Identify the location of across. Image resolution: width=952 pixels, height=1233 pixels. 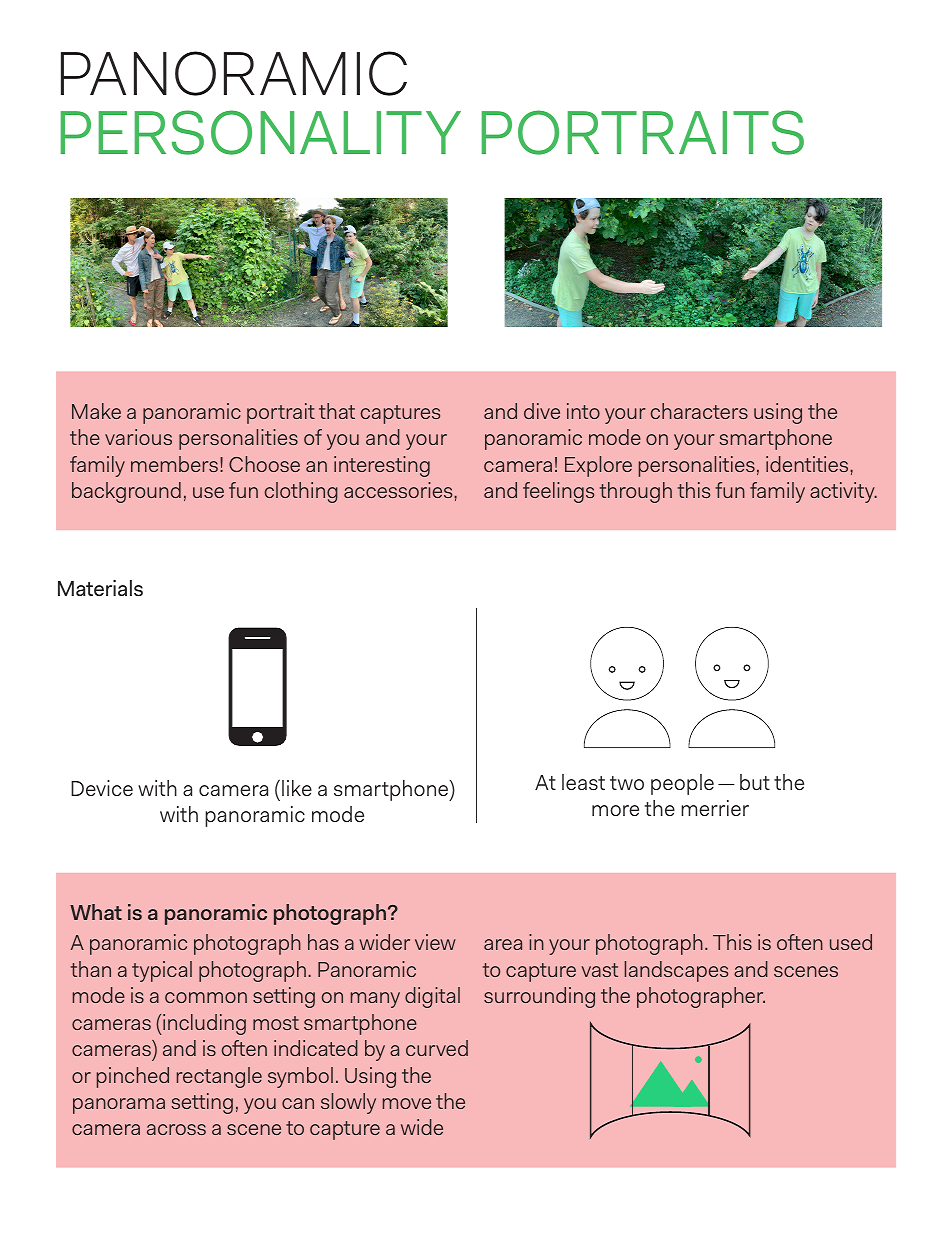
(176, 1129).
